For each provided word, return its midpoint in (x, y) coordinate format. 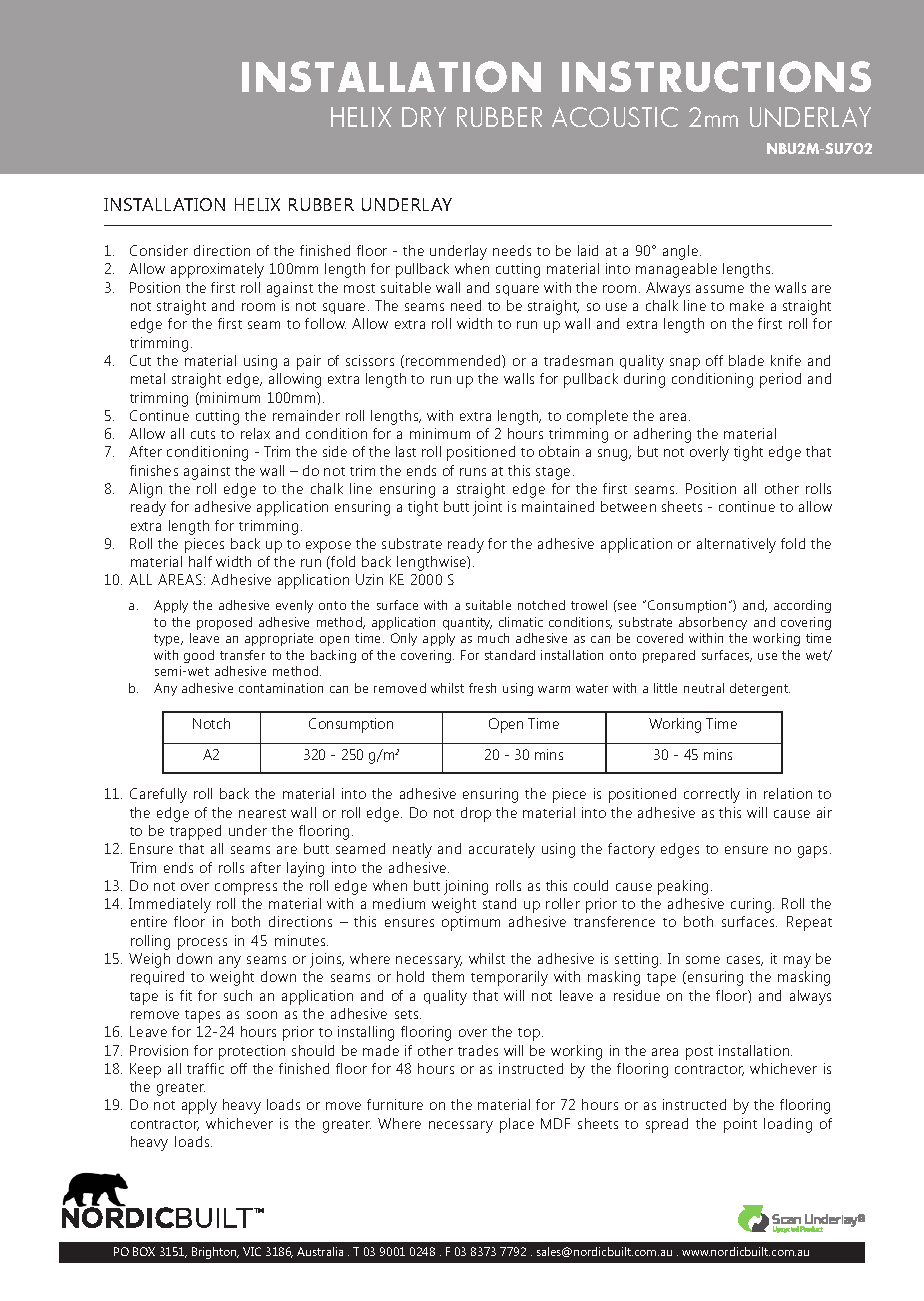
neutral (704, 688)
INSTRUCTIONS (716, 77)
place (517, 1125)
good (199, 656)
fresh (482, 688)
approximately (217, 270)
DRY (424, 117)
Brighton (215, 1253)
